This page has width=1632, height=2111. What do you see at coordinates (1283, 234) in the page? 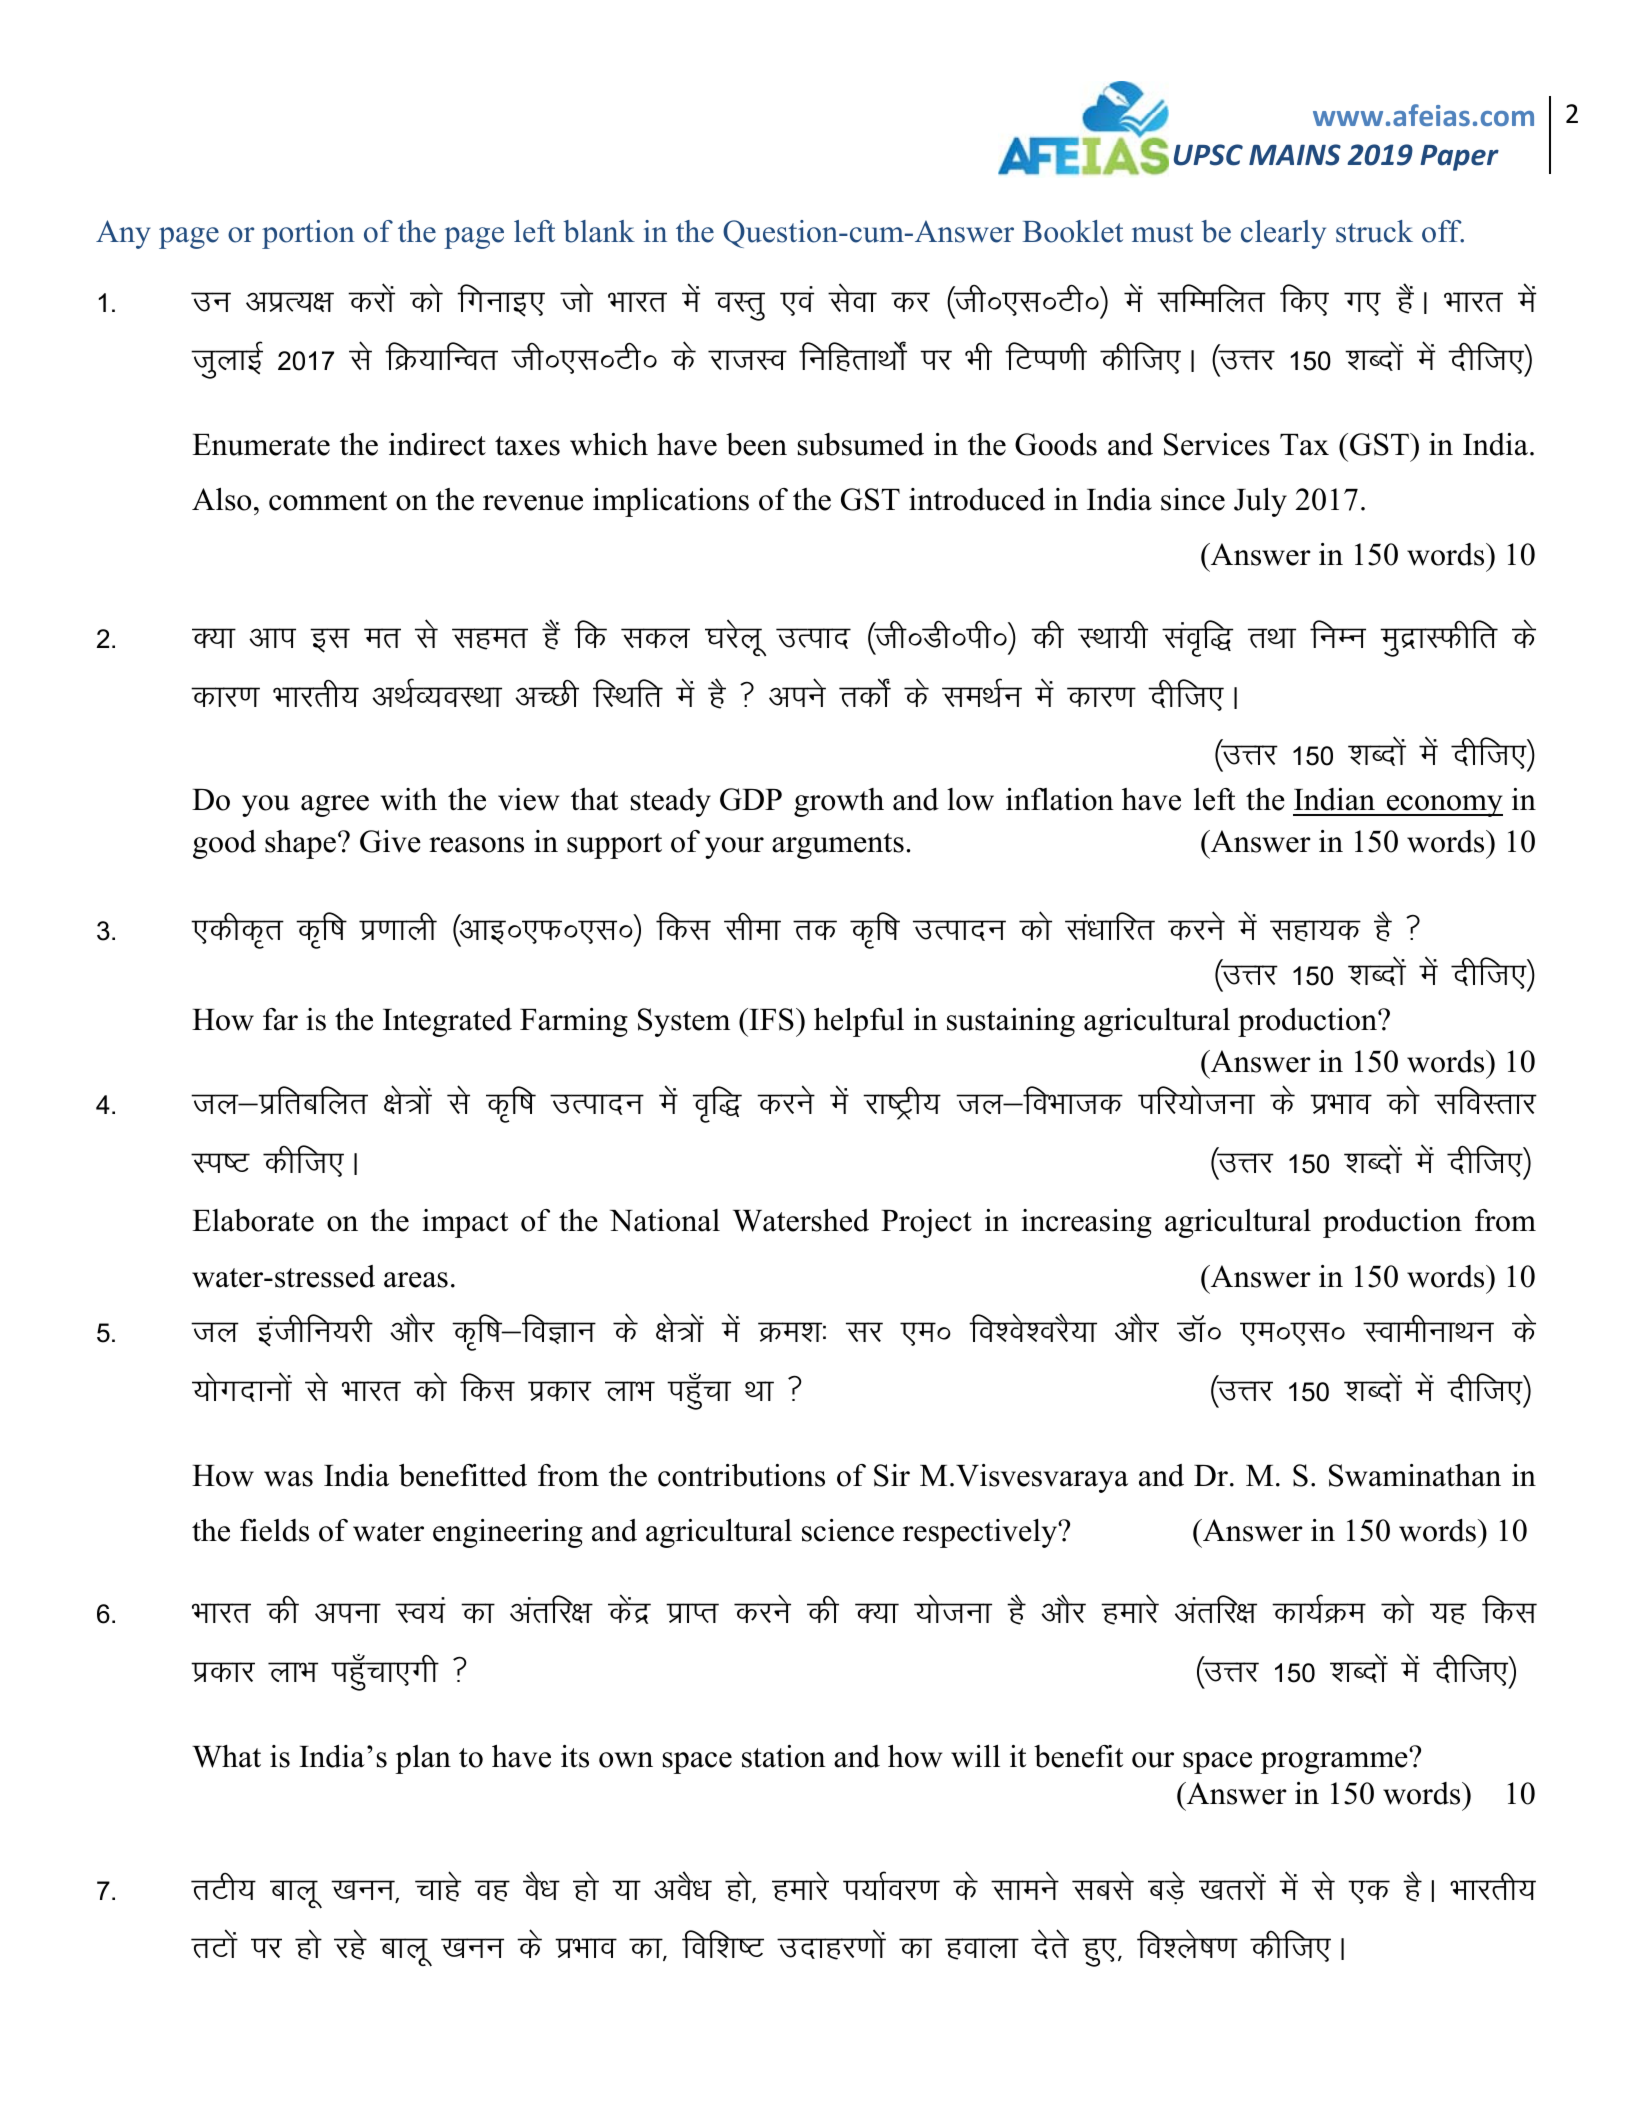
I see `clearly` at bounding box center [1283, 234].
